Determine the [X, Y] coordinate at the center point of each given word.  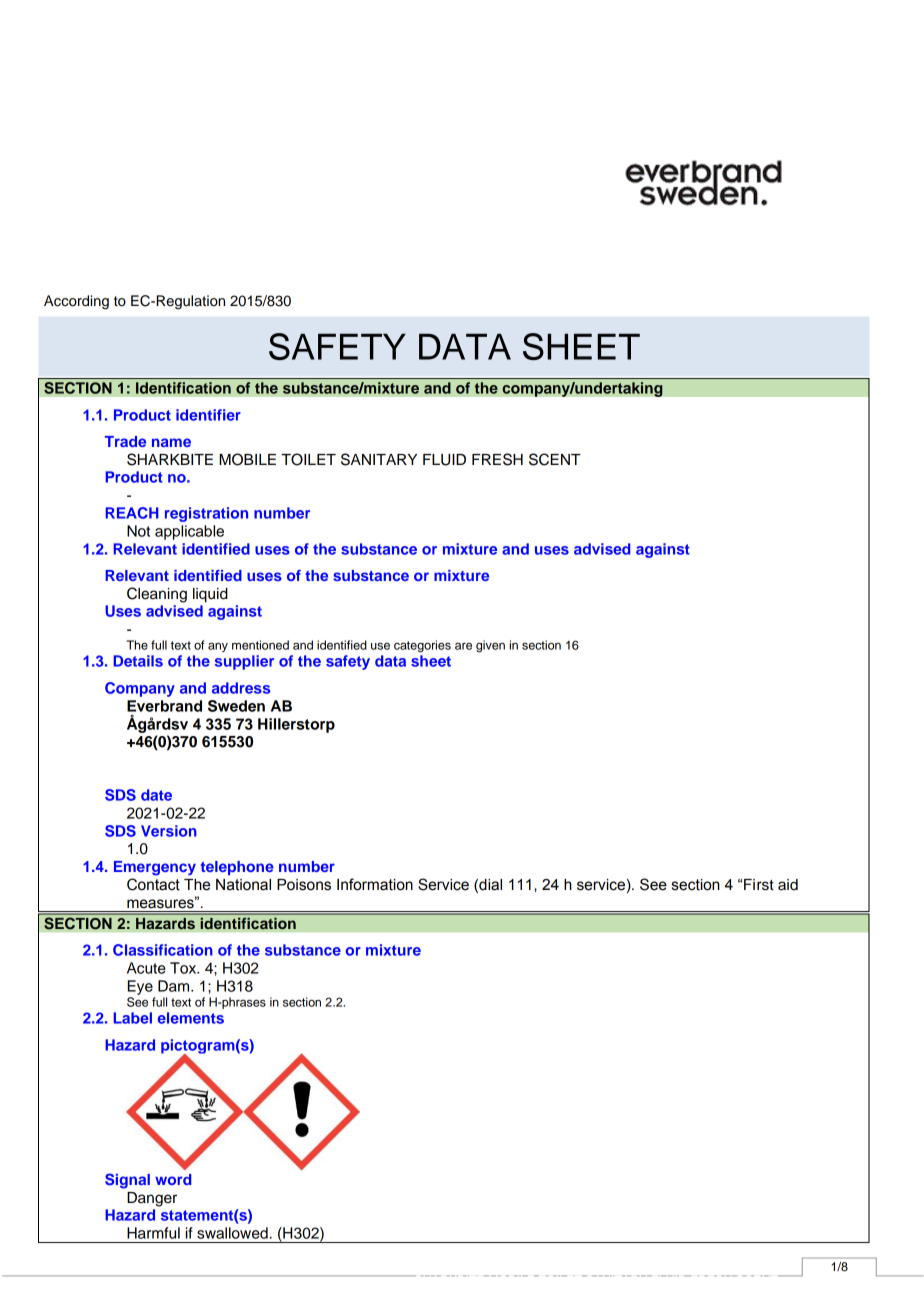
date [156, 795]
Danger [152, 1199]
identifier [208, 415]
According [76, 302]
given [490, 646]
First [759, 885]
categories [422, 646]
